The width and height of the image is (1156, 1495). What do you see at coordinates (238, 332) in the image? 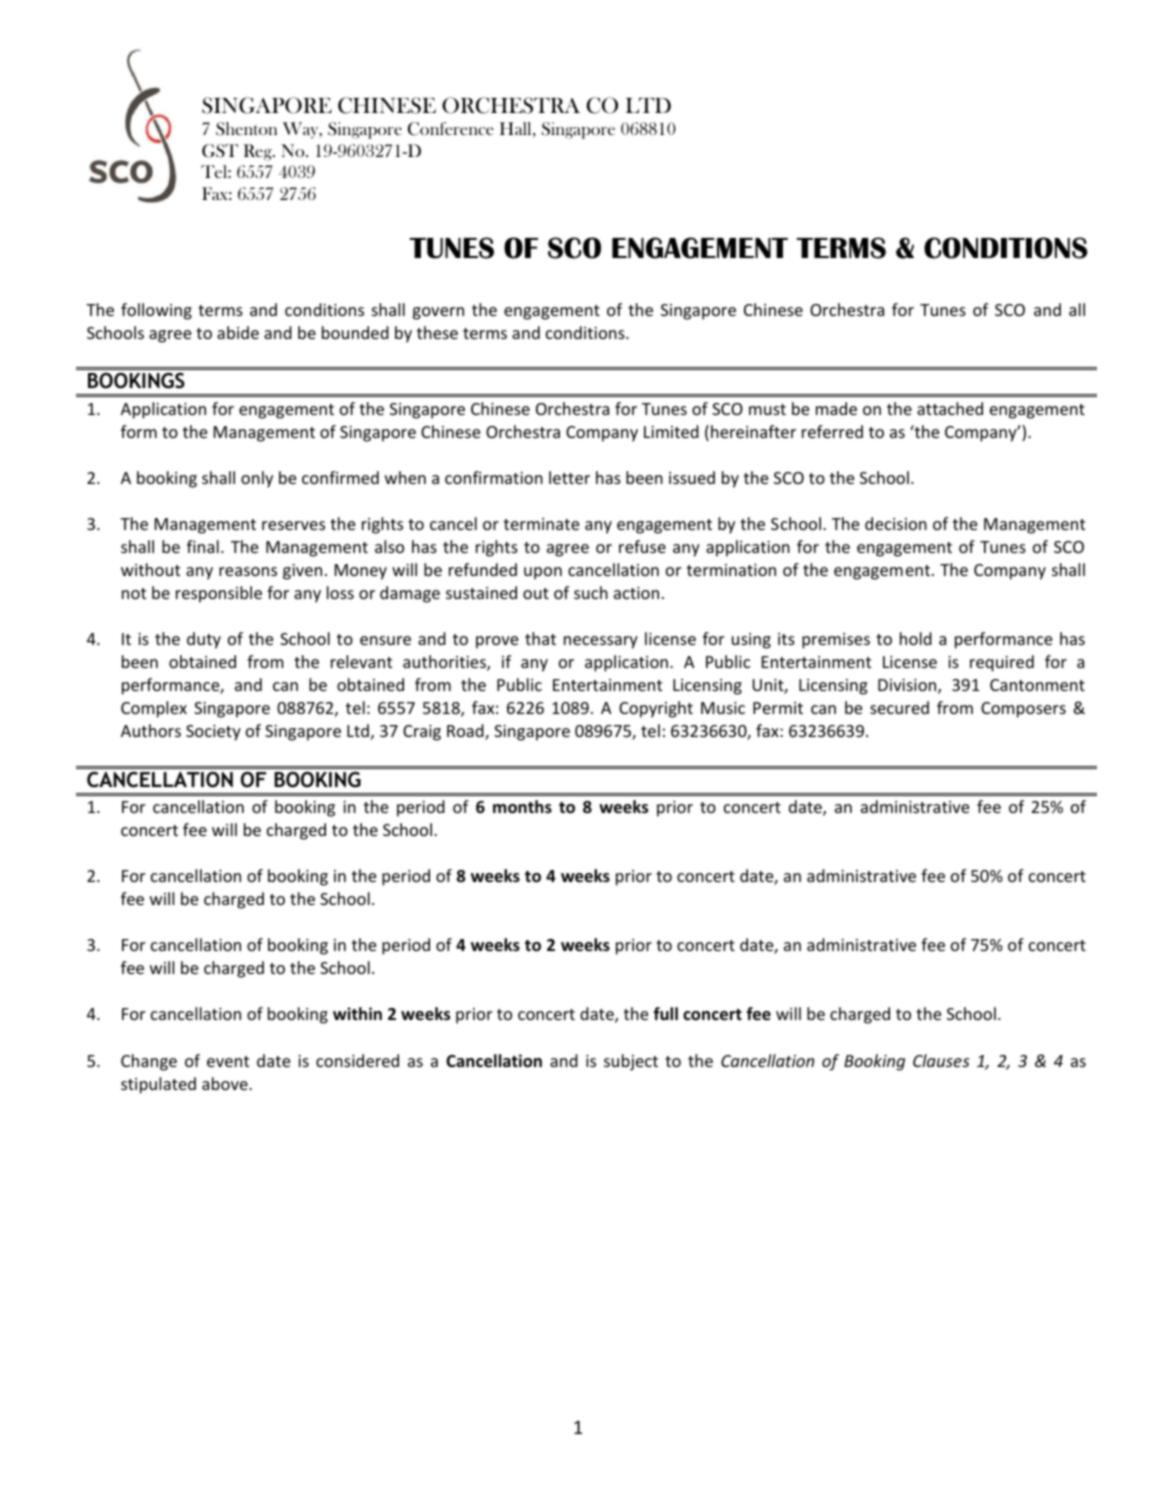
I see `abide` at bounding box center [238, 332].
